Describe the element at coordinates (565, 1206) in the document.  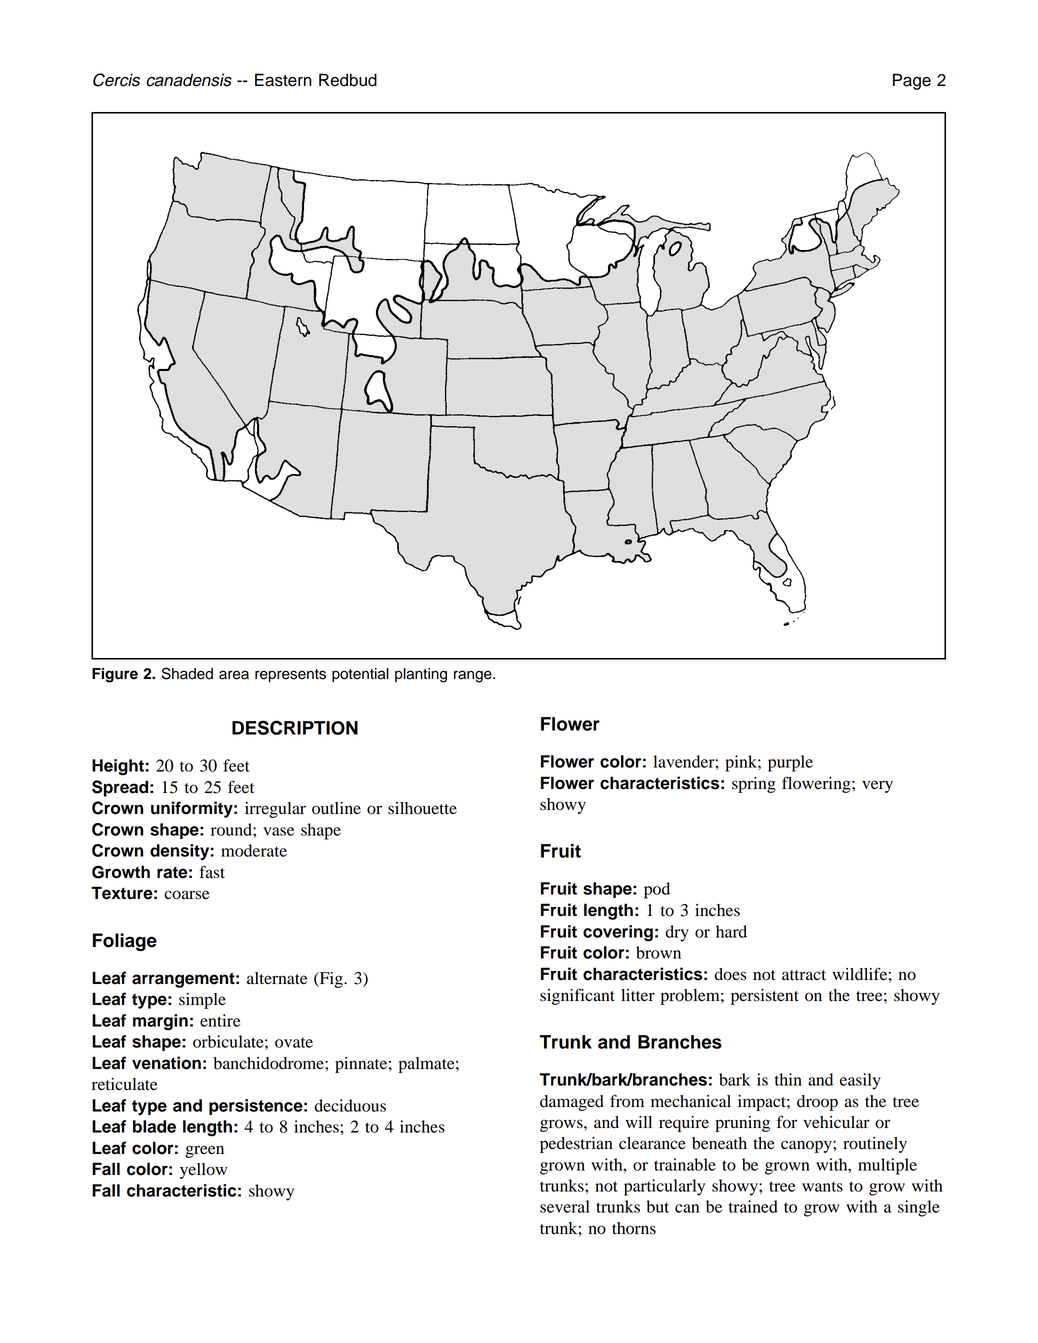
I see `several` at that location.
